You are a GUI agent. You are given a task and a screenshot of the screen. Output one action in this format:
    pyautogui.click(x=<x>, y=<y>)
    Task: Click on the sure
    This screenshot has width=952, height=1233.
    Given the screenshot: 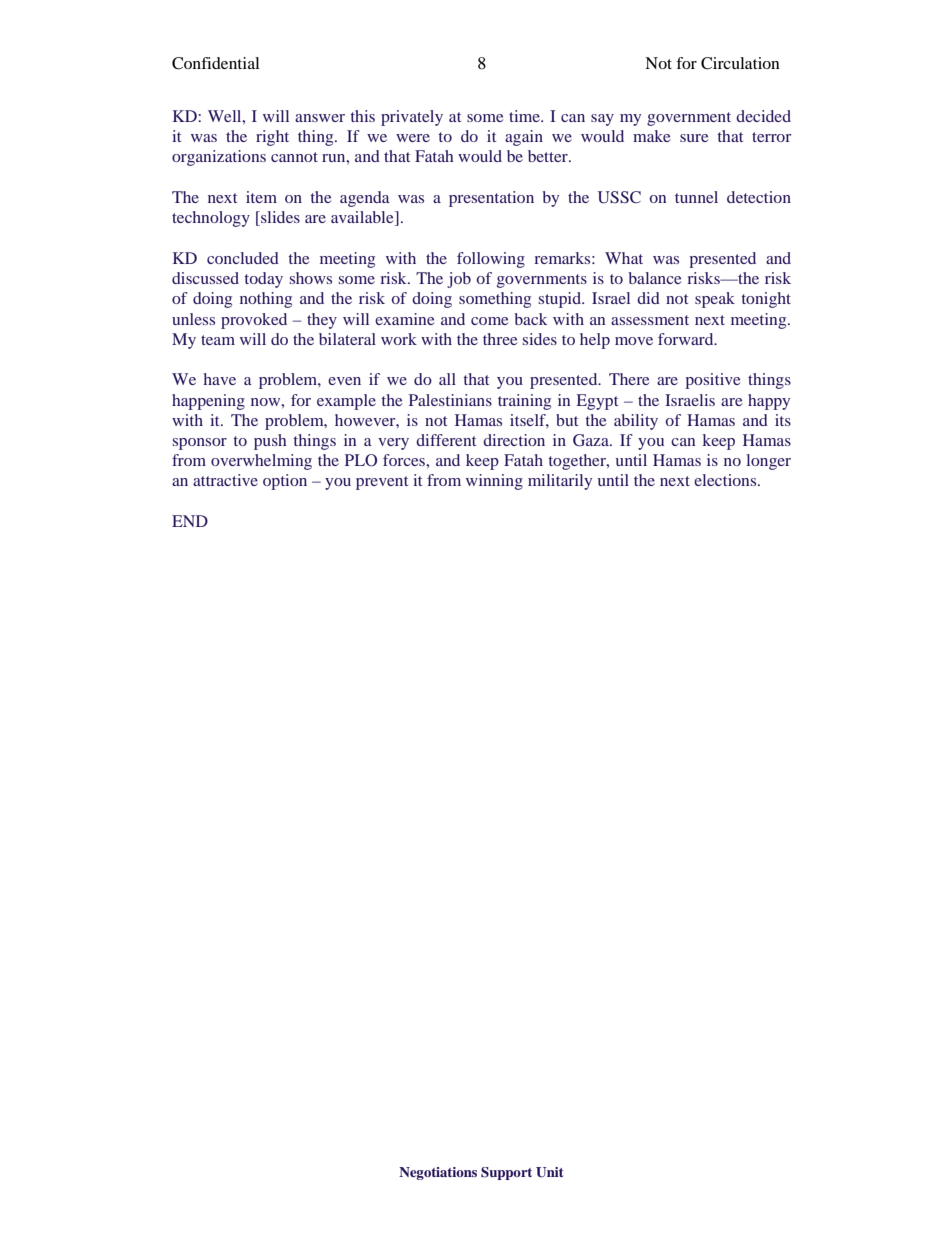 What is the action you would take?
    pyautogui.click(x=694, y=138)
